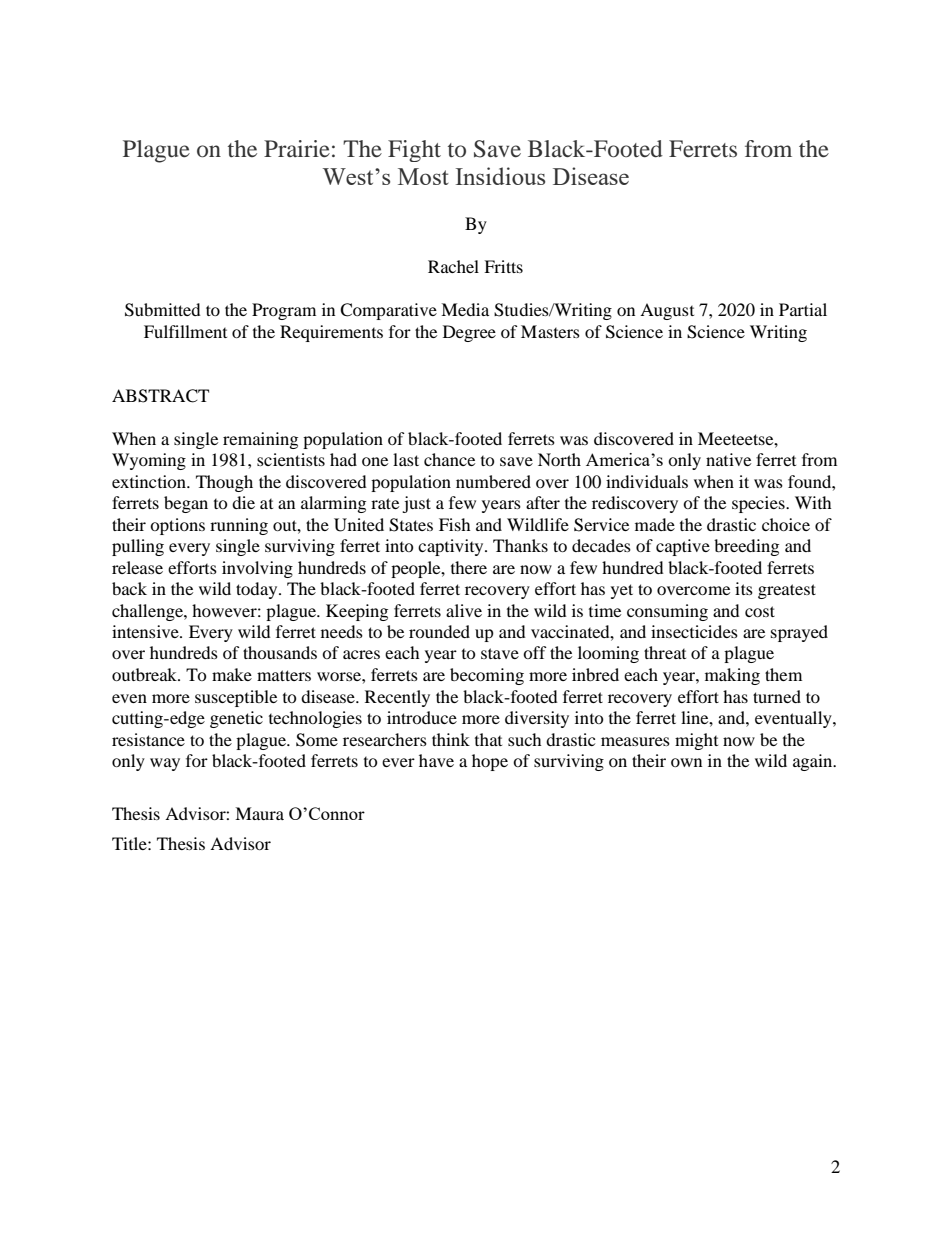 The image size is (952, 1233). I want to click on Maura, so click(259, 813).
